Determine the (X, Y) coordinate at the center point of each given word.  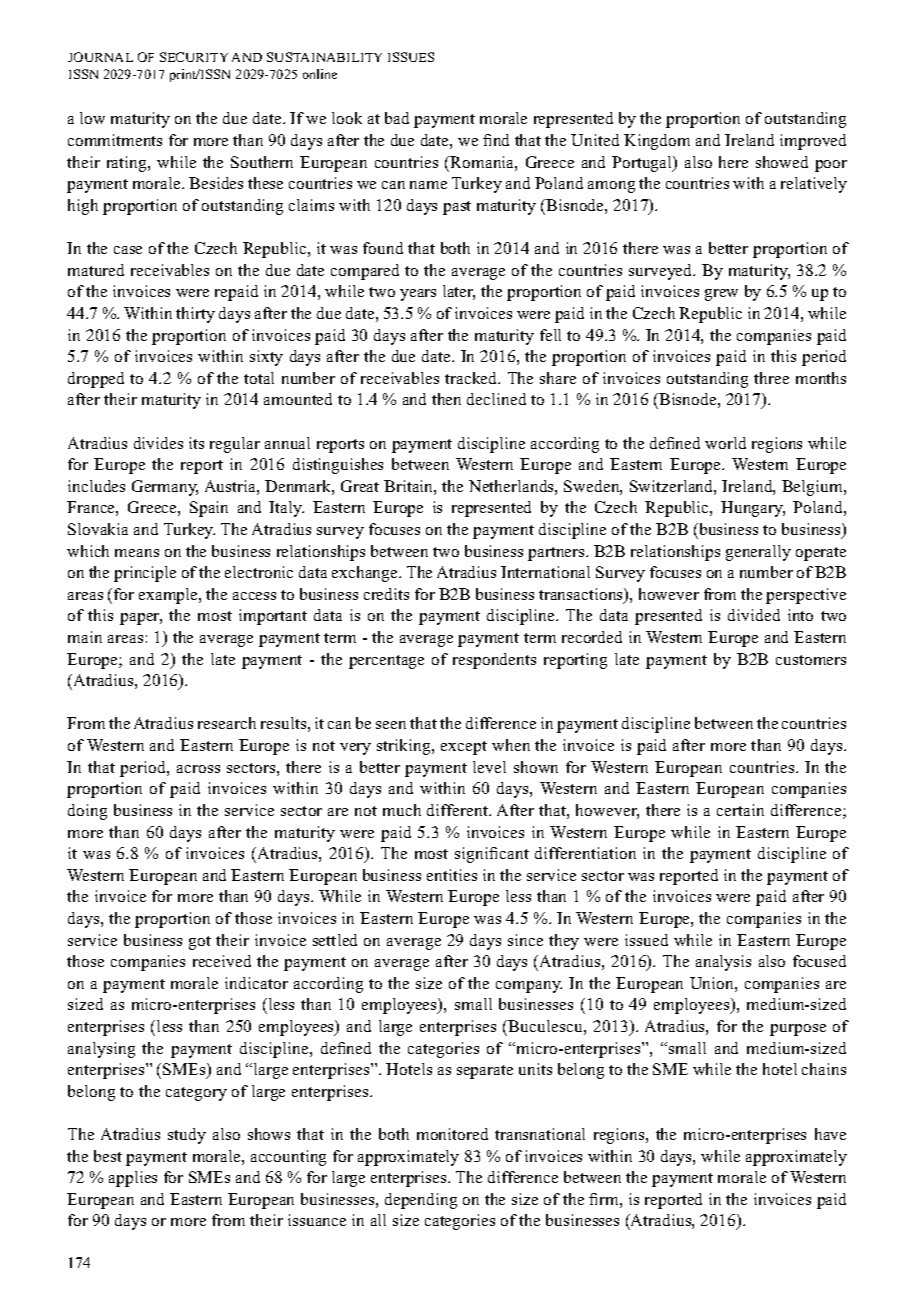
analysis (723, 963)
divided (754, 615)
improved (813, 142)
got (200, 943)
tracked (472, 378)
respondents (494, 661)
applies (133, 1179)
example (169, 596)
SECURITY (194, 57)
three (771, 378)
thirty (195, 315)
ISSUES (411, 57)
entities (452, 875)
